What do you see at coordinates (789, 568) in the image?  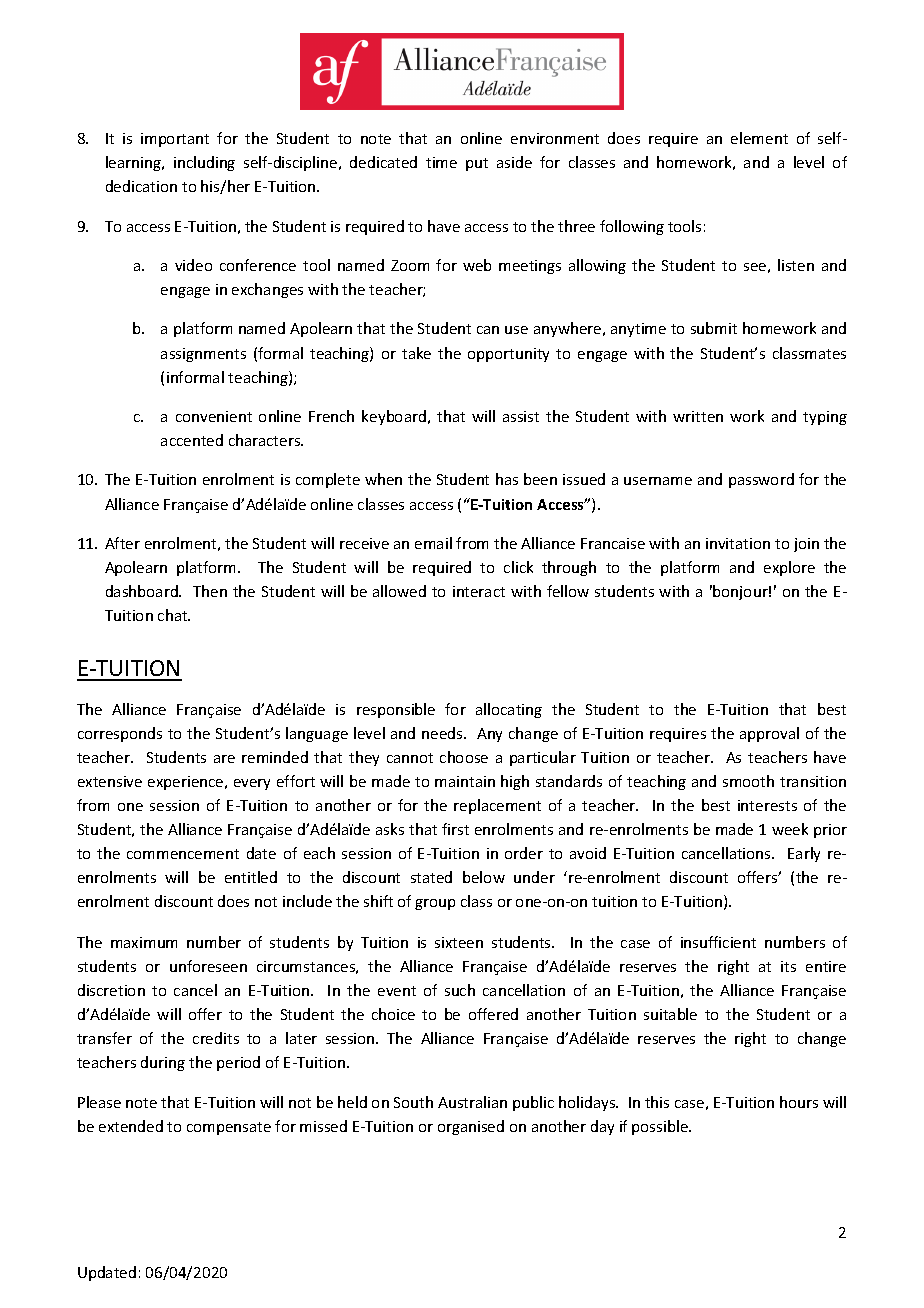 I see `explore` at bounding box center [789, 568].
